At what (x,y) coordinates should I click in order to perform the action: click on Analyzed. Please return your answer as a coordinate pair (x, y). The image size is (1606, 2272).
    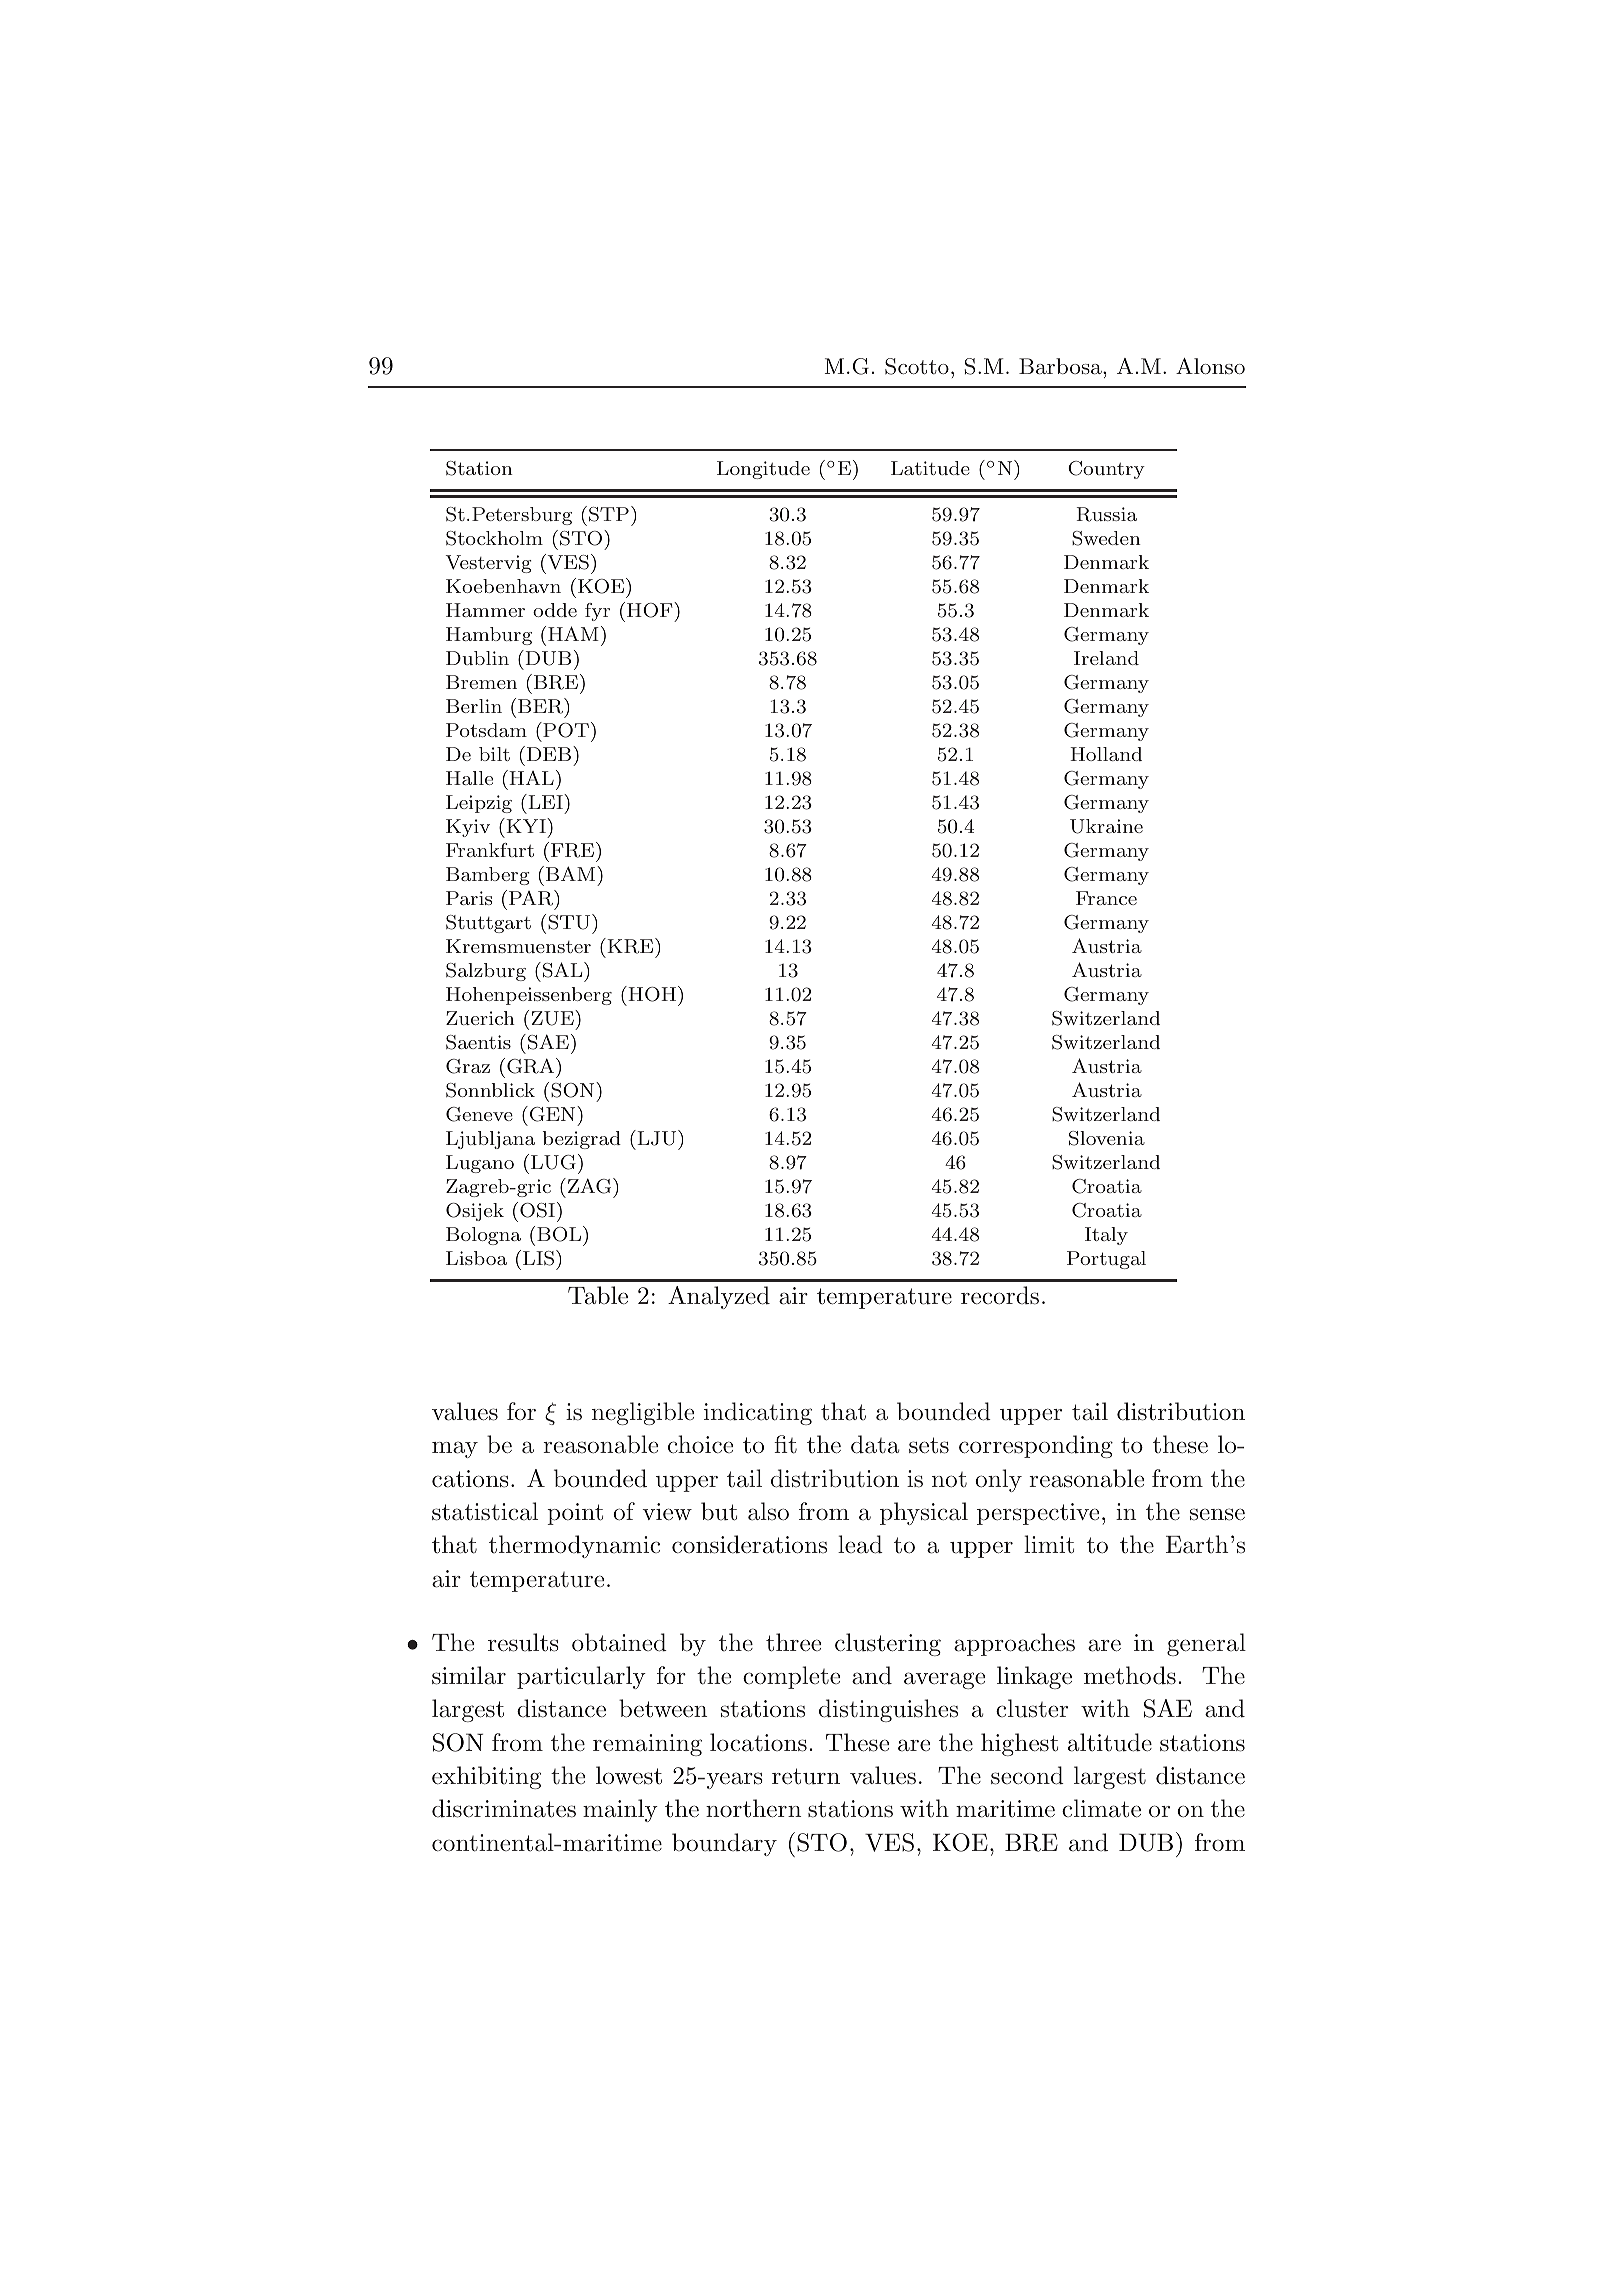
    Looking at the image, I should click on (719, 1297).
